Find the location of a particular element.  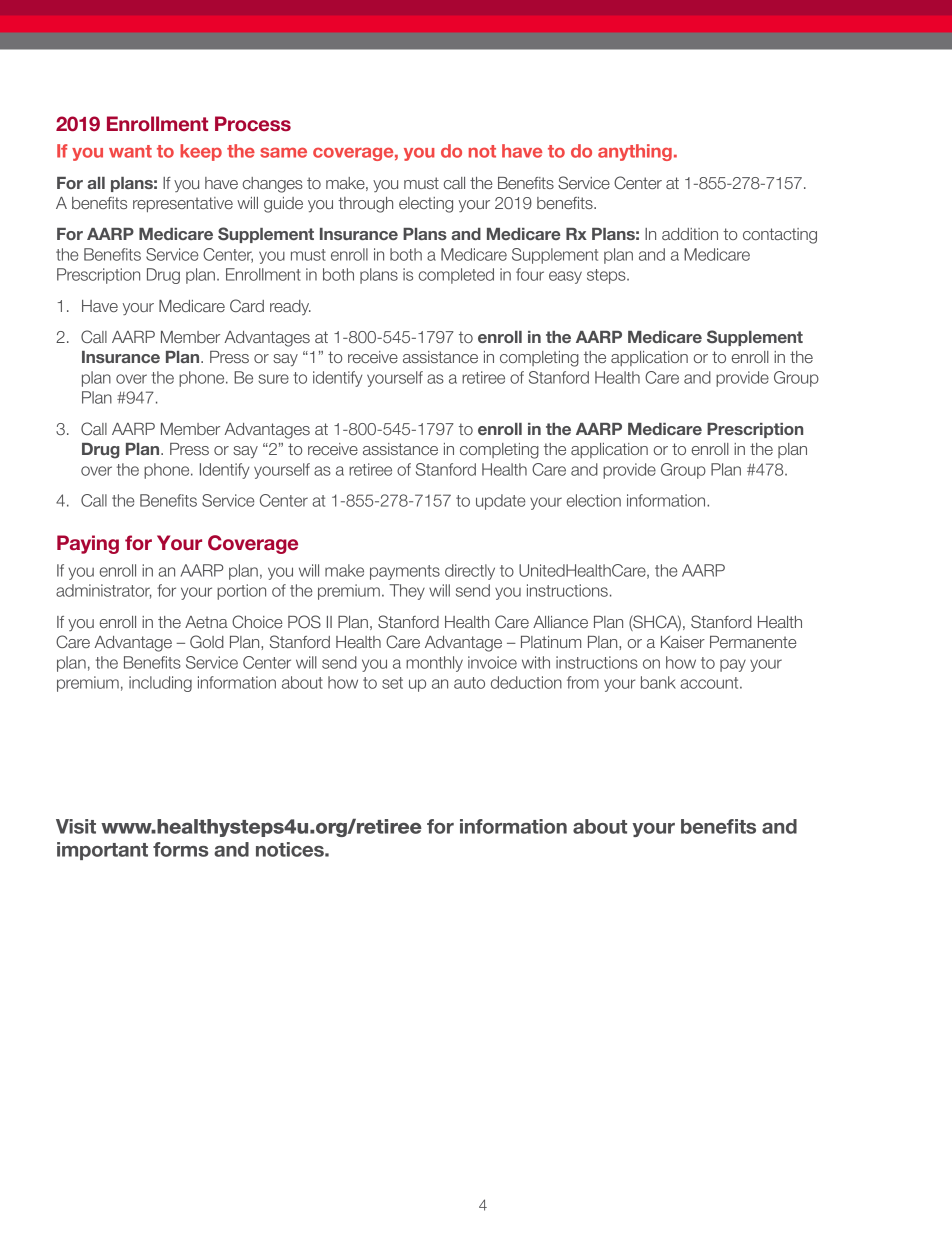

anything is located at coordinates (635, 152).
